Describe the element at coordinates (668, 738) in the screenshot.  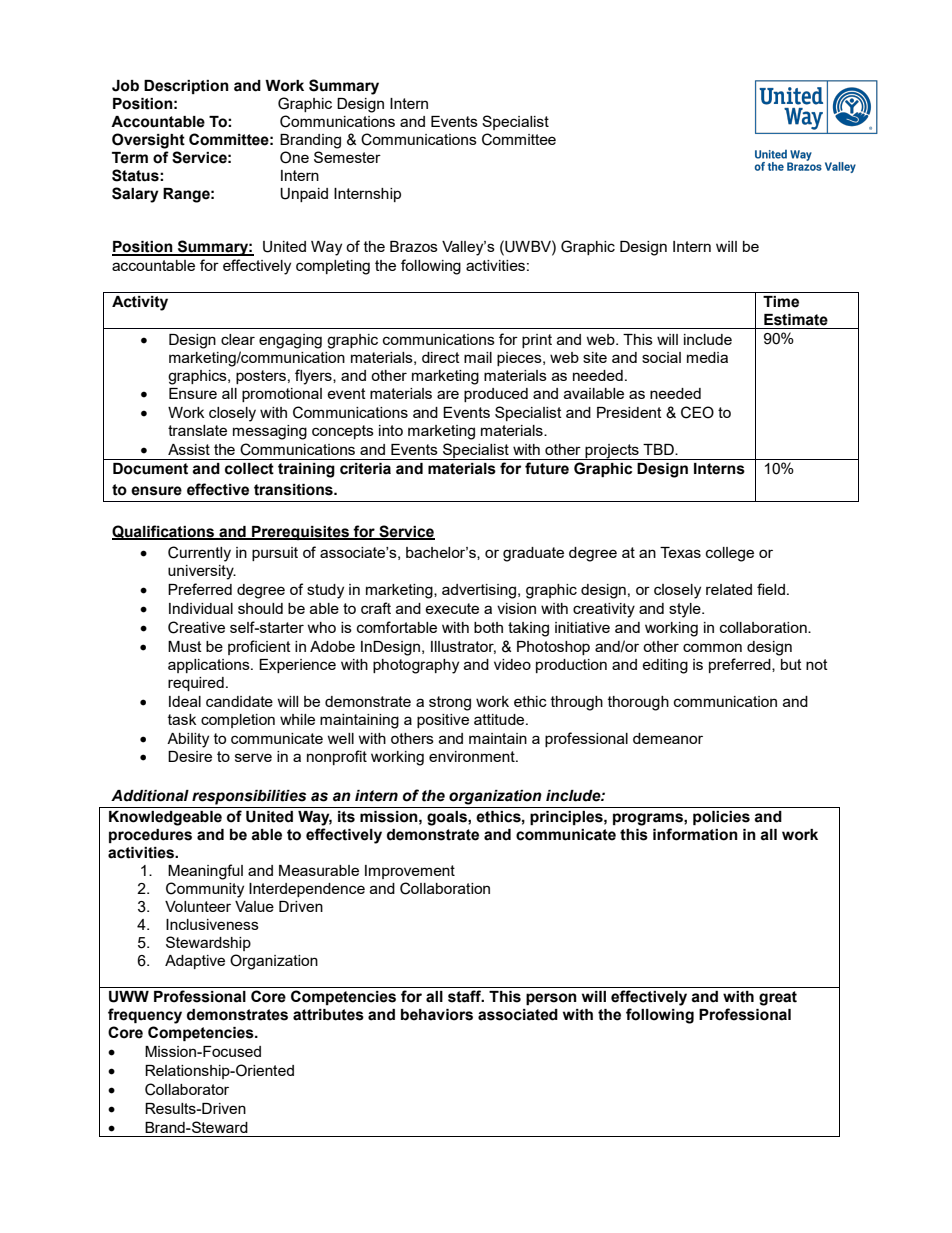
I see `demeanor` at that location.
